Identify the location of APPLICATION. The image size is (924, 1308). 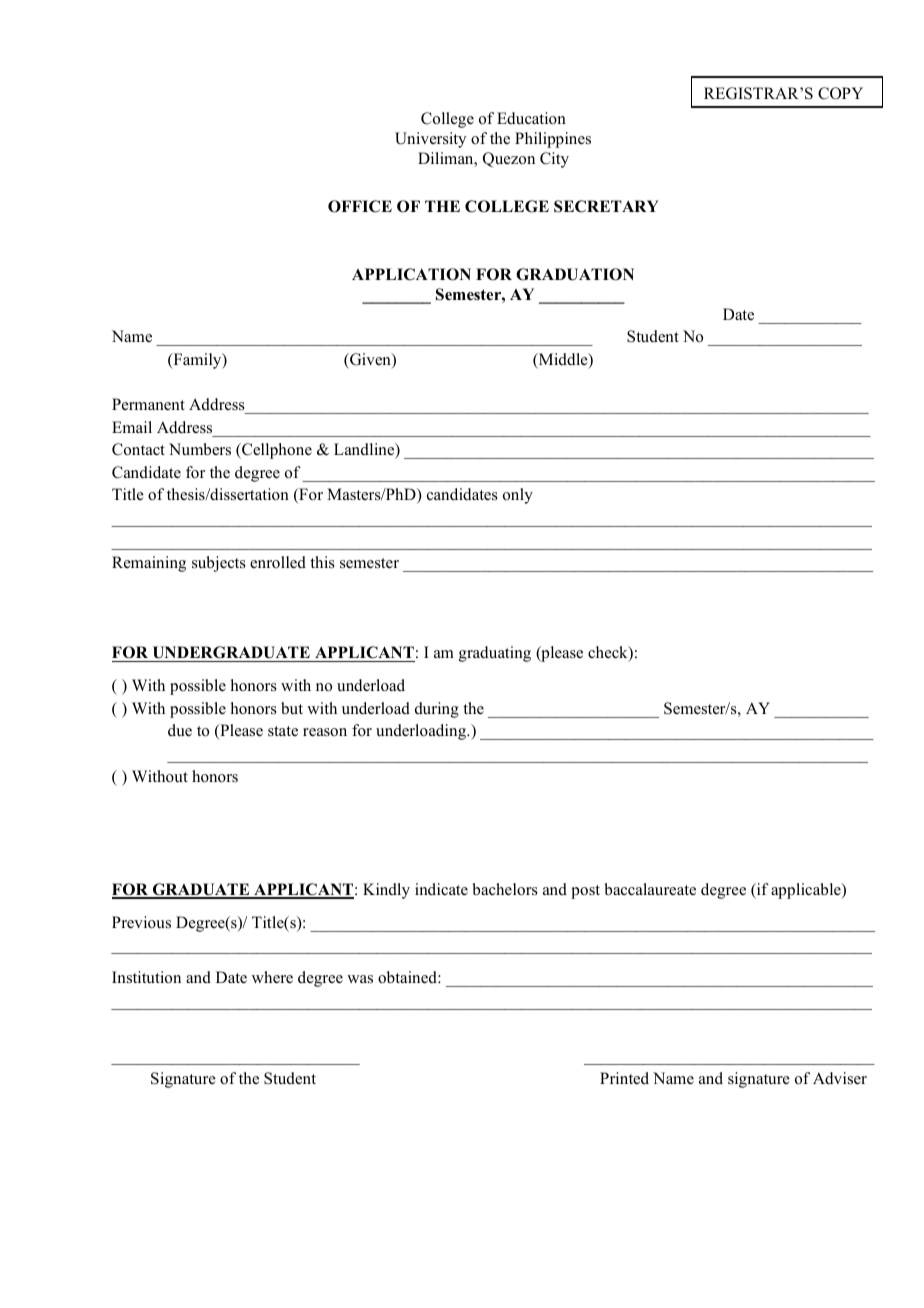
(411, 274).
